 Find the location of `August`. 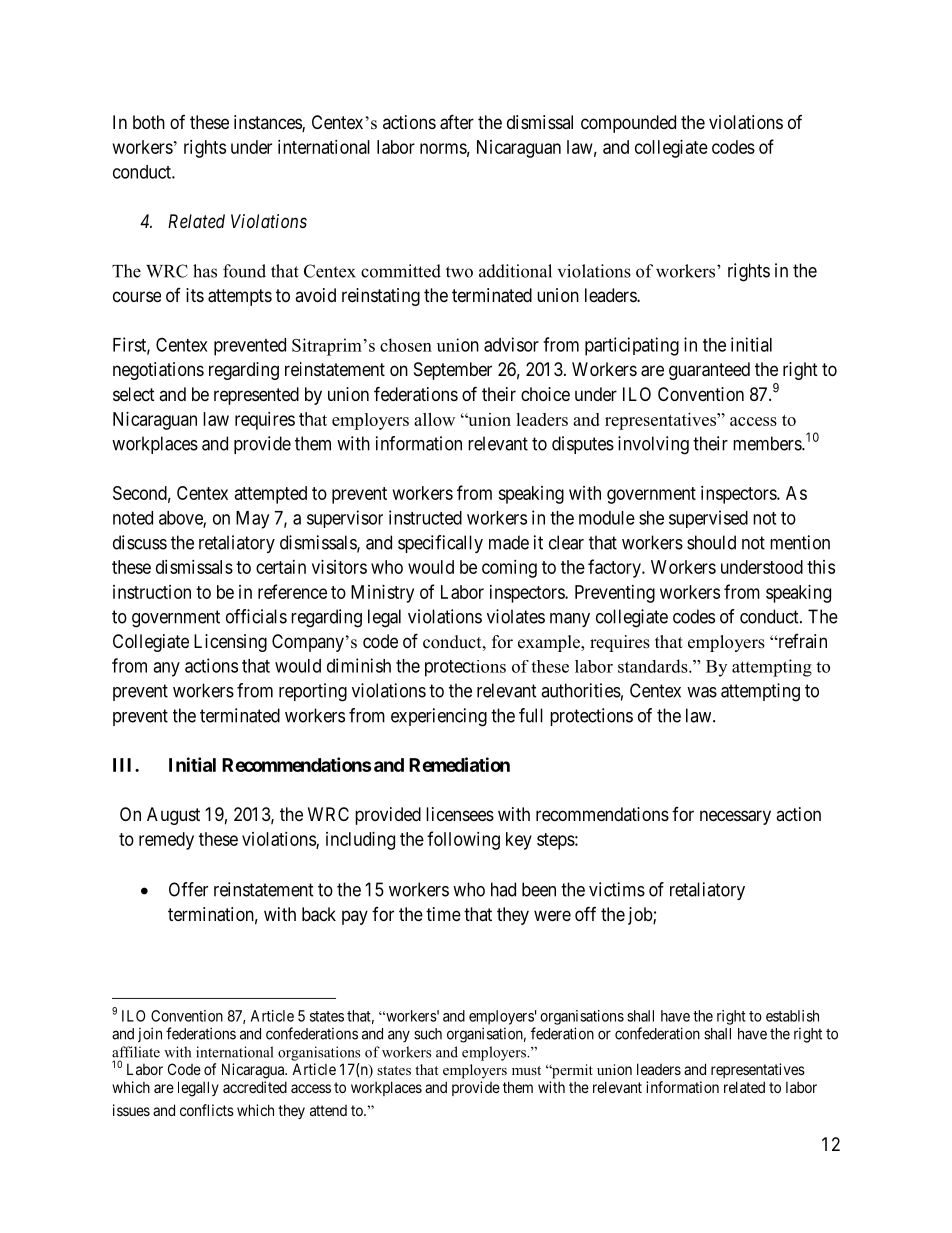

August is located at coordinates (173, 816).
